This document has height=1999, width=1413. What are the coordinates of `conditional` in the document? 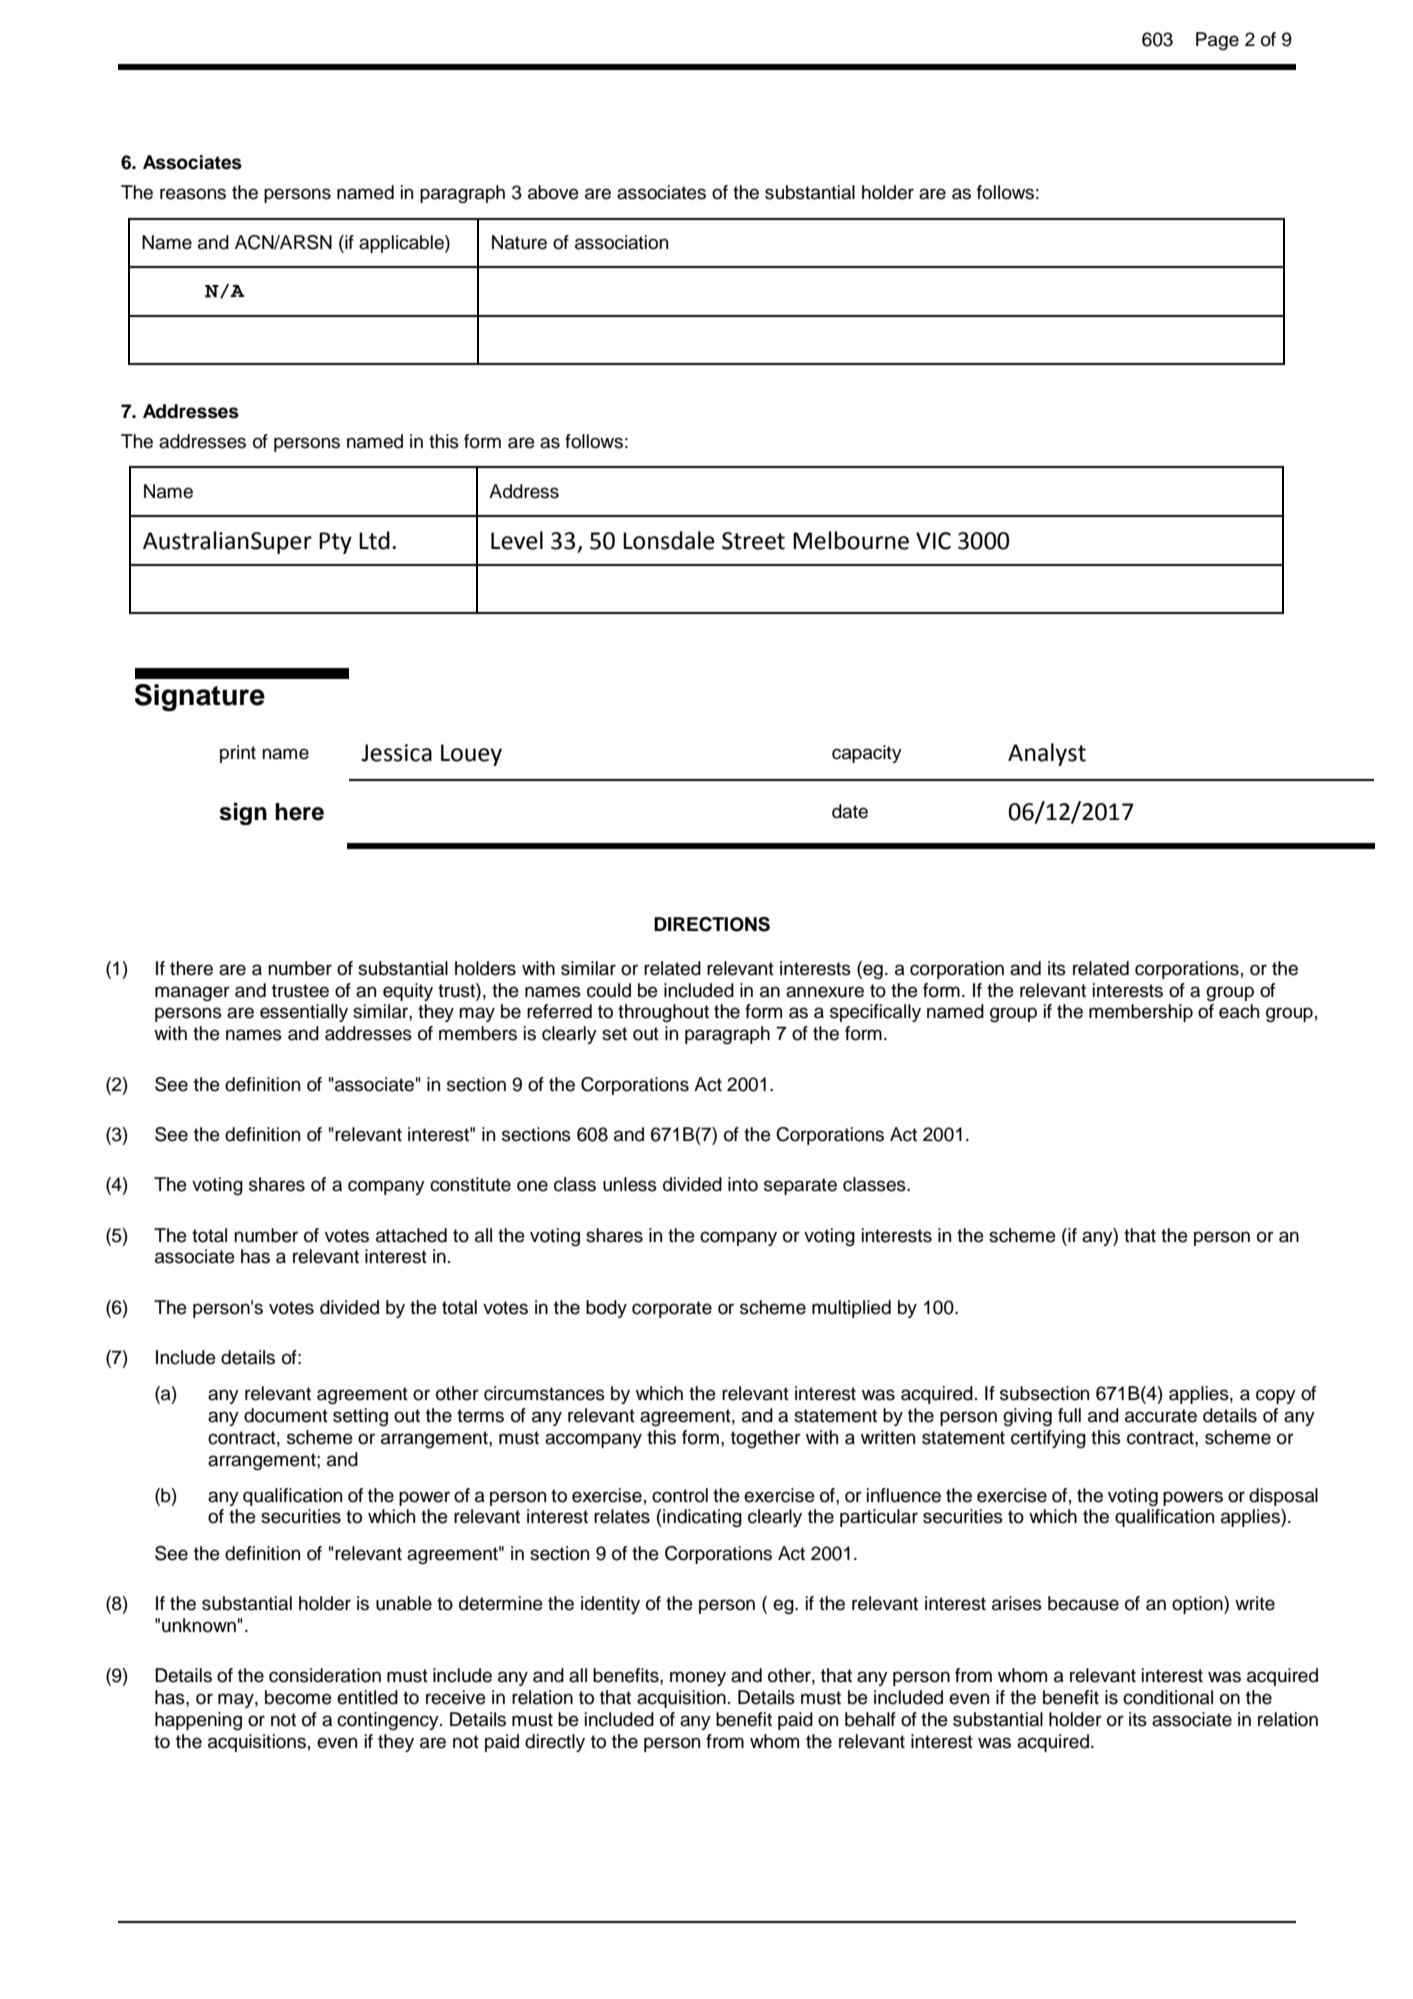 It's located at (1168, 1697).
